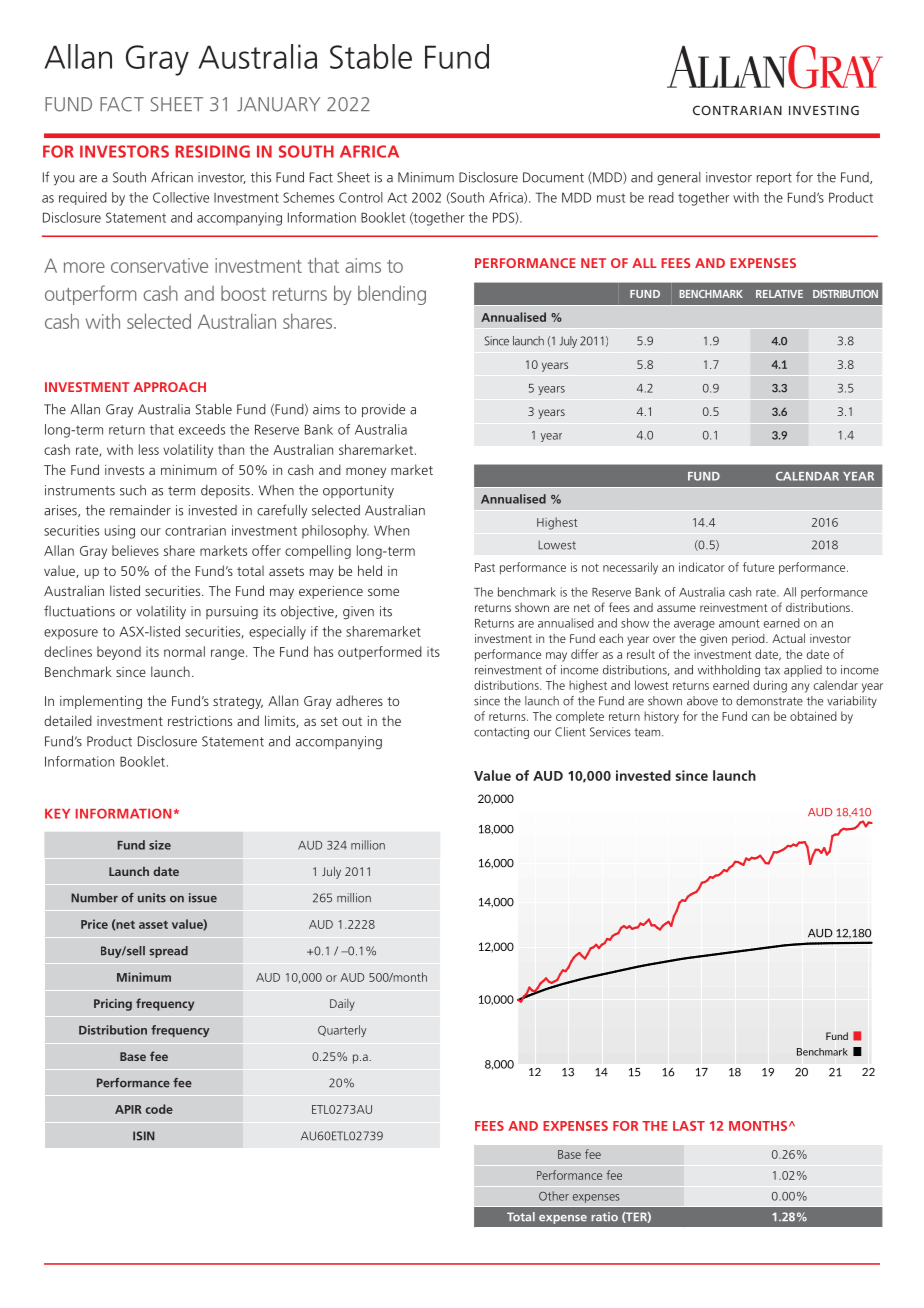 Image resolution: width=924 pixels, height=1308 pixels. What do you see at coordinates (144, 1136) in the image?
I see `ISIN` at bounding box center [144, 1136].
